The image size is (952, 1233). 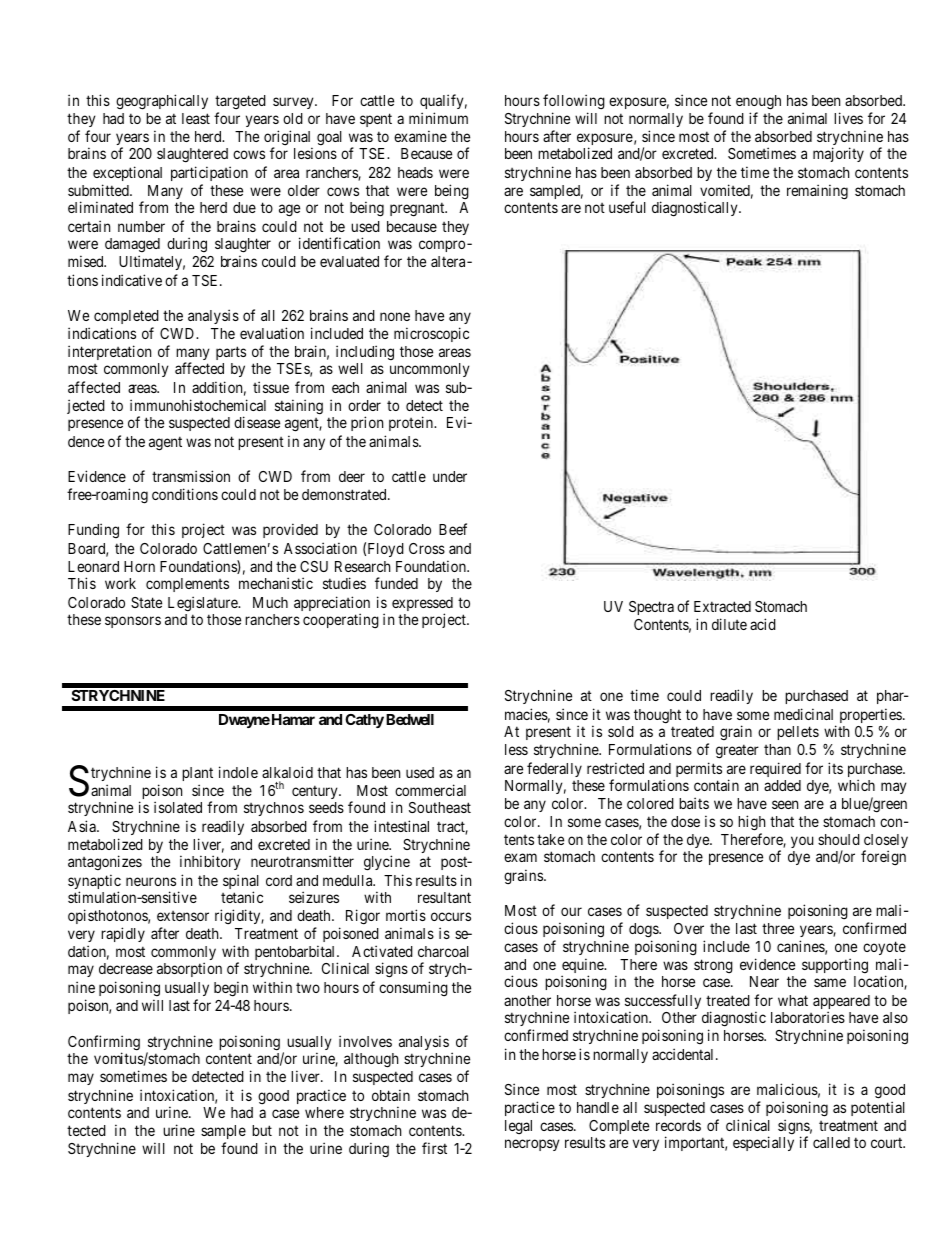 I want to click on least, so click(x=196, y=118).
